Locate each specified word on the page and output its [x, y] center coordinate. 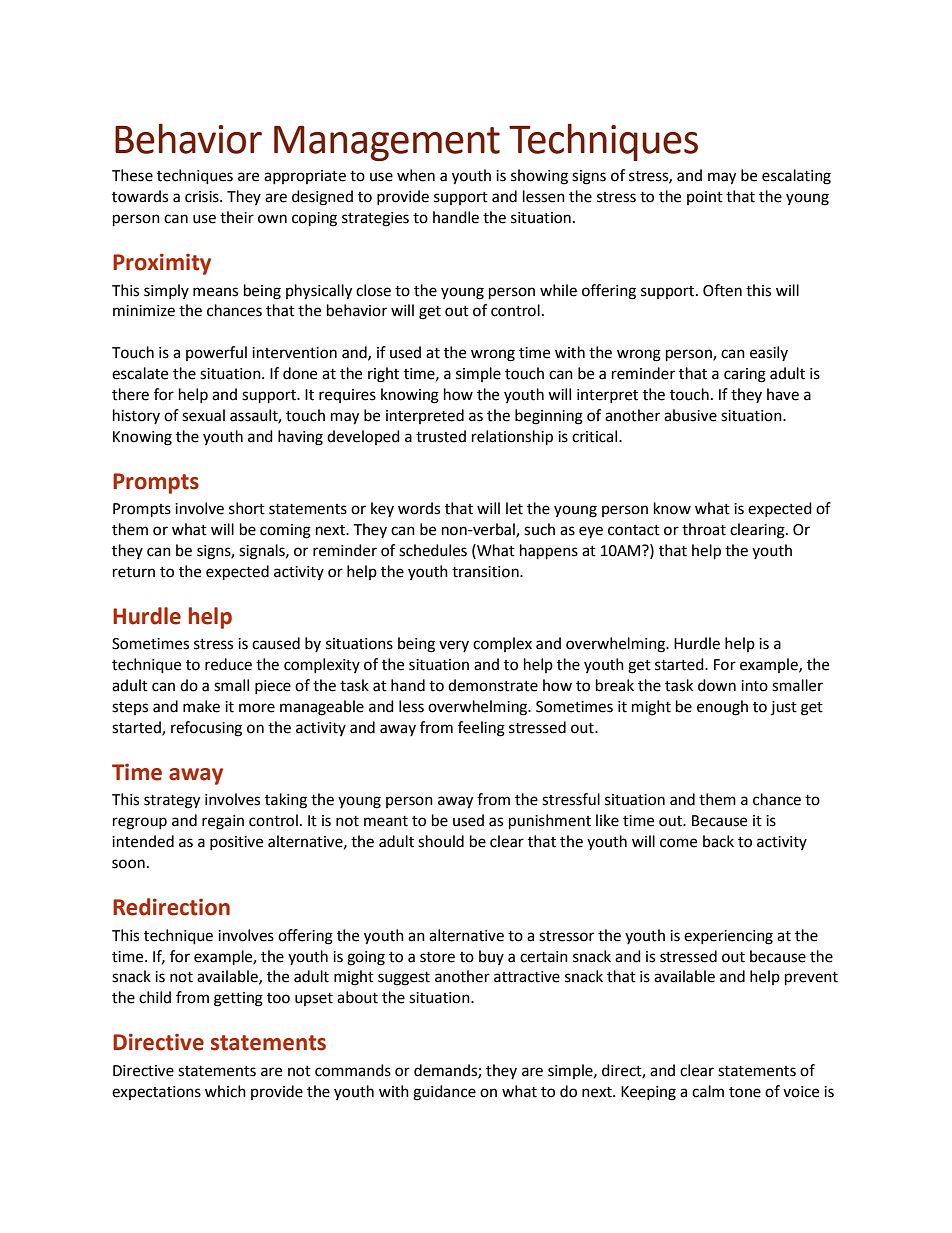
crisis [203, 197]
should [441, 841]
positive [236, 843]
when [416, 175]
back [718, 841]
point [705, 198]
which [225, 1091]
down [717, 685]
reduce [228, 664]
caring [745, 375]
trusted [441, 436]
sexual [203, 415]
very [454, 646]
